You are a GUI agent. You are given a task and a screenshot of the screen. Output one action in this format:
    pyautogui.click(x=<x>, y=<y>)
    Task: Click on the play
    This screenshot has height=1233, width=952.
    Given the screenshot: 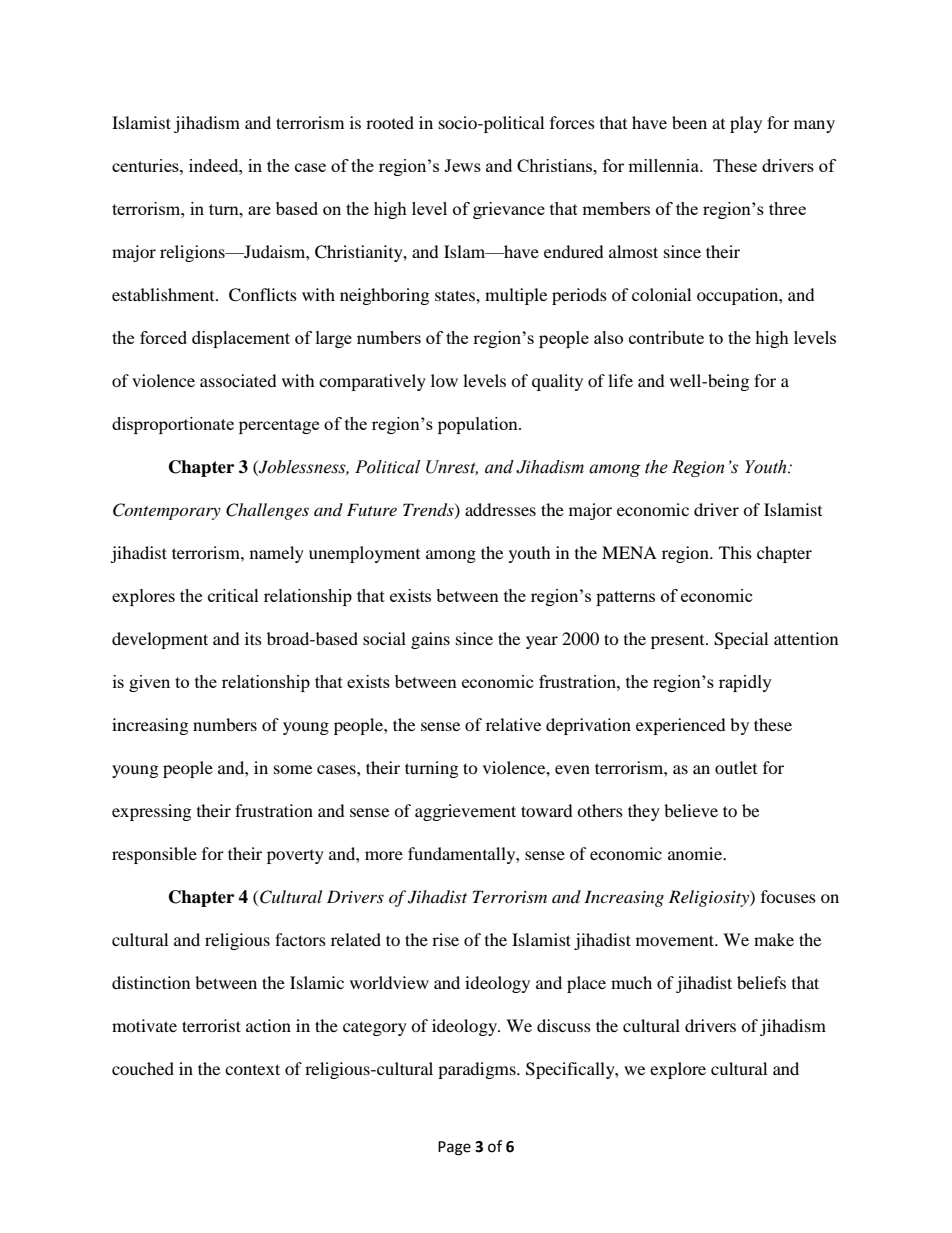 What is the action you would take?
    pyautogui.click(x=746, y=124)
